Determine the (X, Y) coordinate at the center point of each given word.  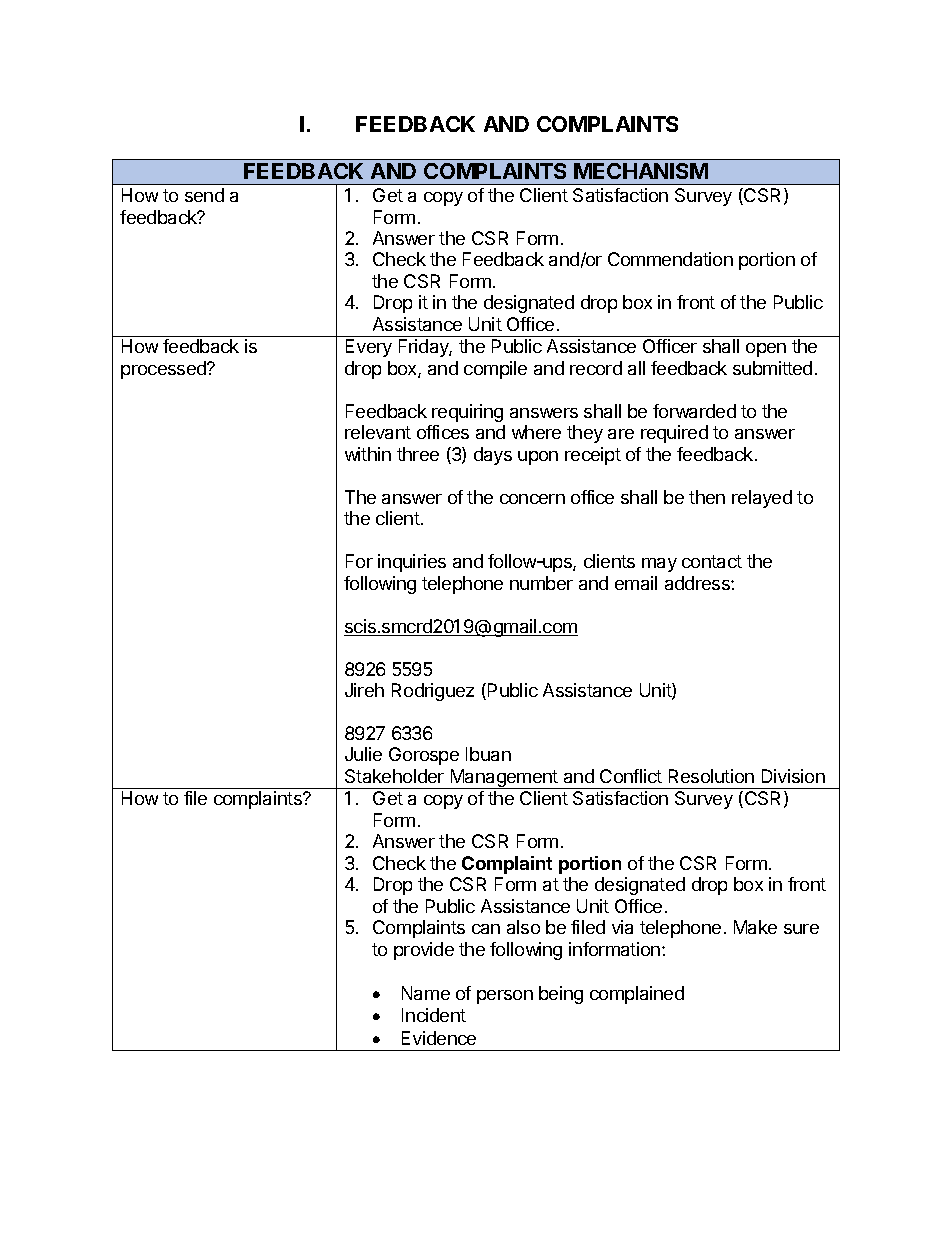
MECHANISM (641, 171)
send (204, 195)
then (707, 497)
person (505, 997)
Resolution (711, 776)
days (493, 456)
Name (426, 993)
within (368, 454)
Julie (363, 754)
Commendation (670, 259)
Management (504, 779)
